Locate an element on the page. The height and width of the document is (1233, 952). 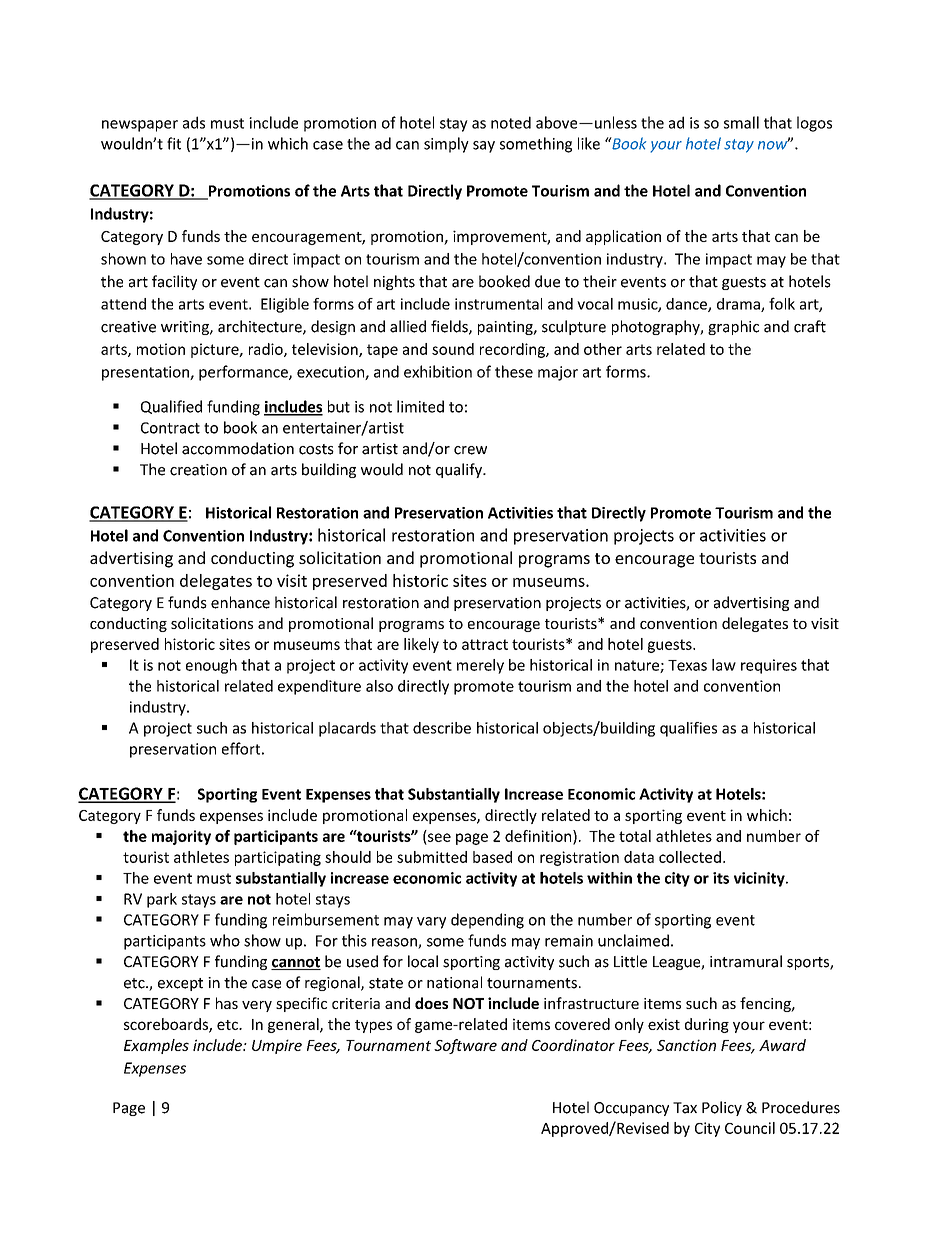
participating is located at coordinates (278, 858).
